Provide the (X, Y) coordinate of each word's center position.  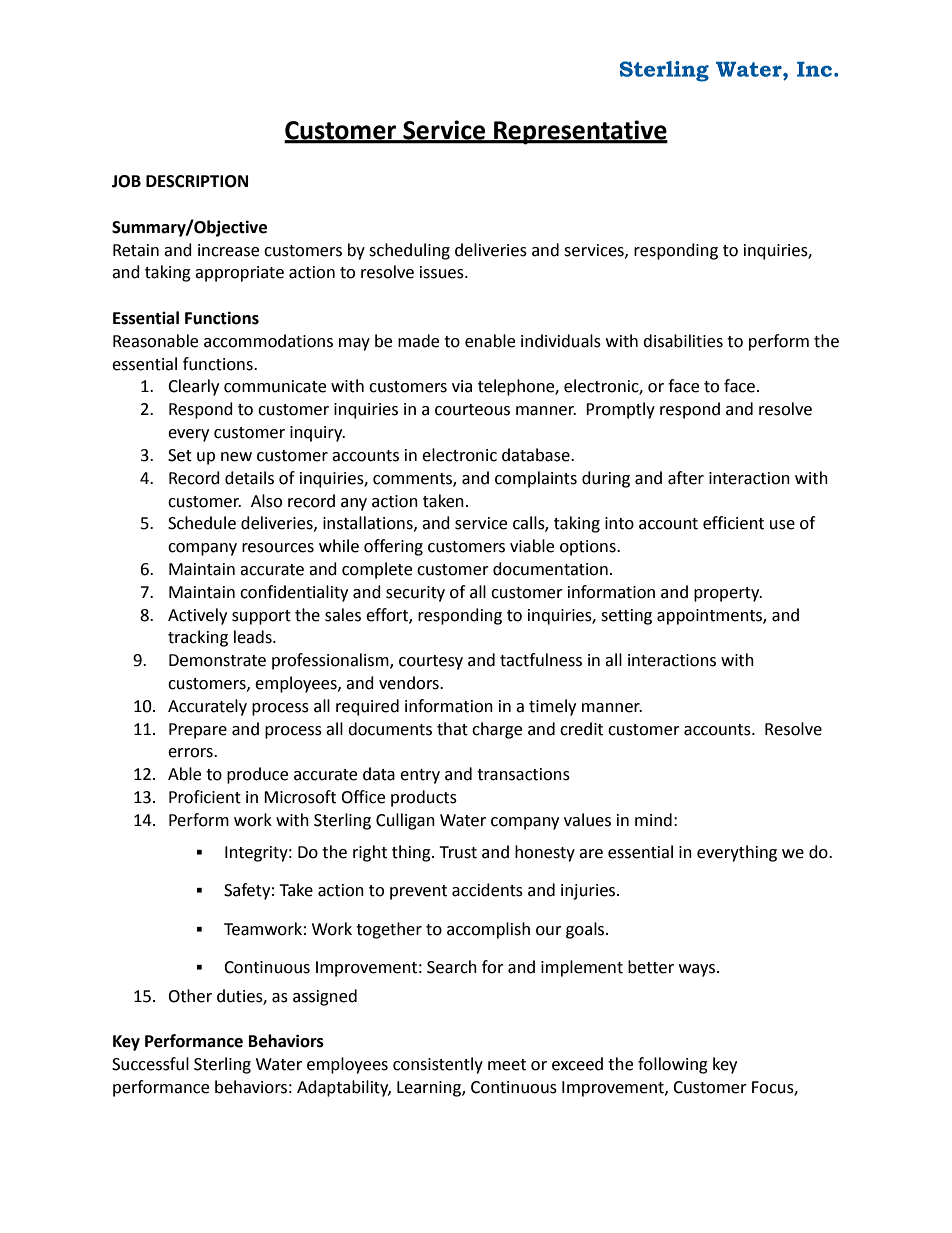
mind (653, 820)
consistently (438, 1065)
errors (191, 753)
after (686, 478)
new (236, 457)
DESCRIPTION (197, 181)
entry (420, 776)
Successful (150, 1064)
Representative (580, 132)
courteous (472, 410)
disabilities (683, 341)
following (673, 1065)
